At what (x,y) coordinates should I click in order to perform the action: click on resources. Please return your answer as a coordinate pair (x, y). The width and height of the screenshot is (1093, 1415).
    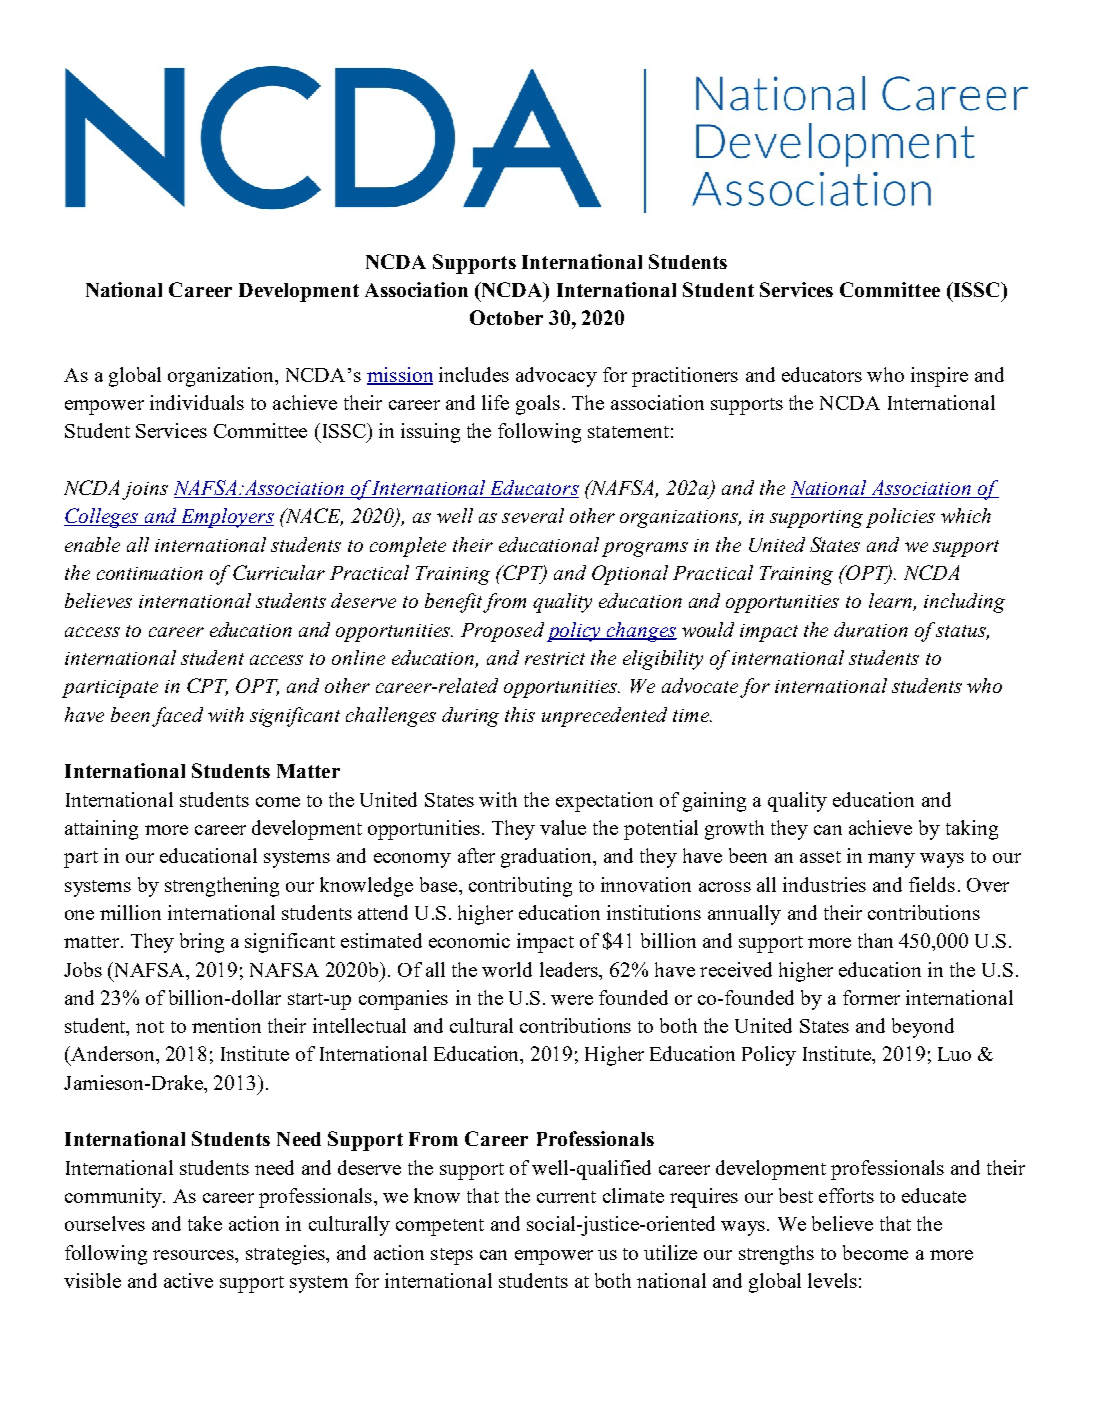
    Looking at the image, I should click on (194, 1255).
